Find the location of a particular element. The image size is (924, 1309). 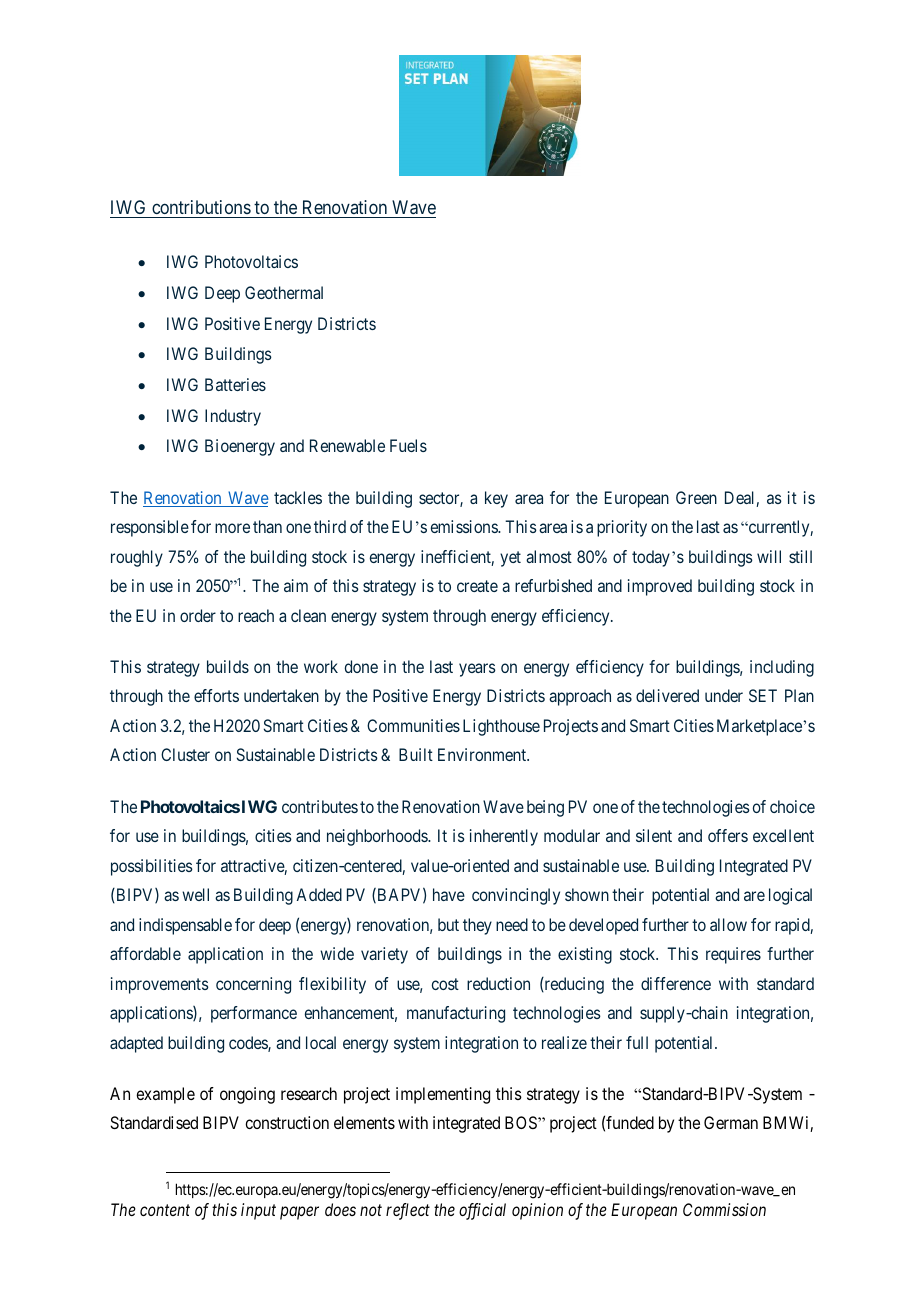

years is located at coordinates (477, 670).
